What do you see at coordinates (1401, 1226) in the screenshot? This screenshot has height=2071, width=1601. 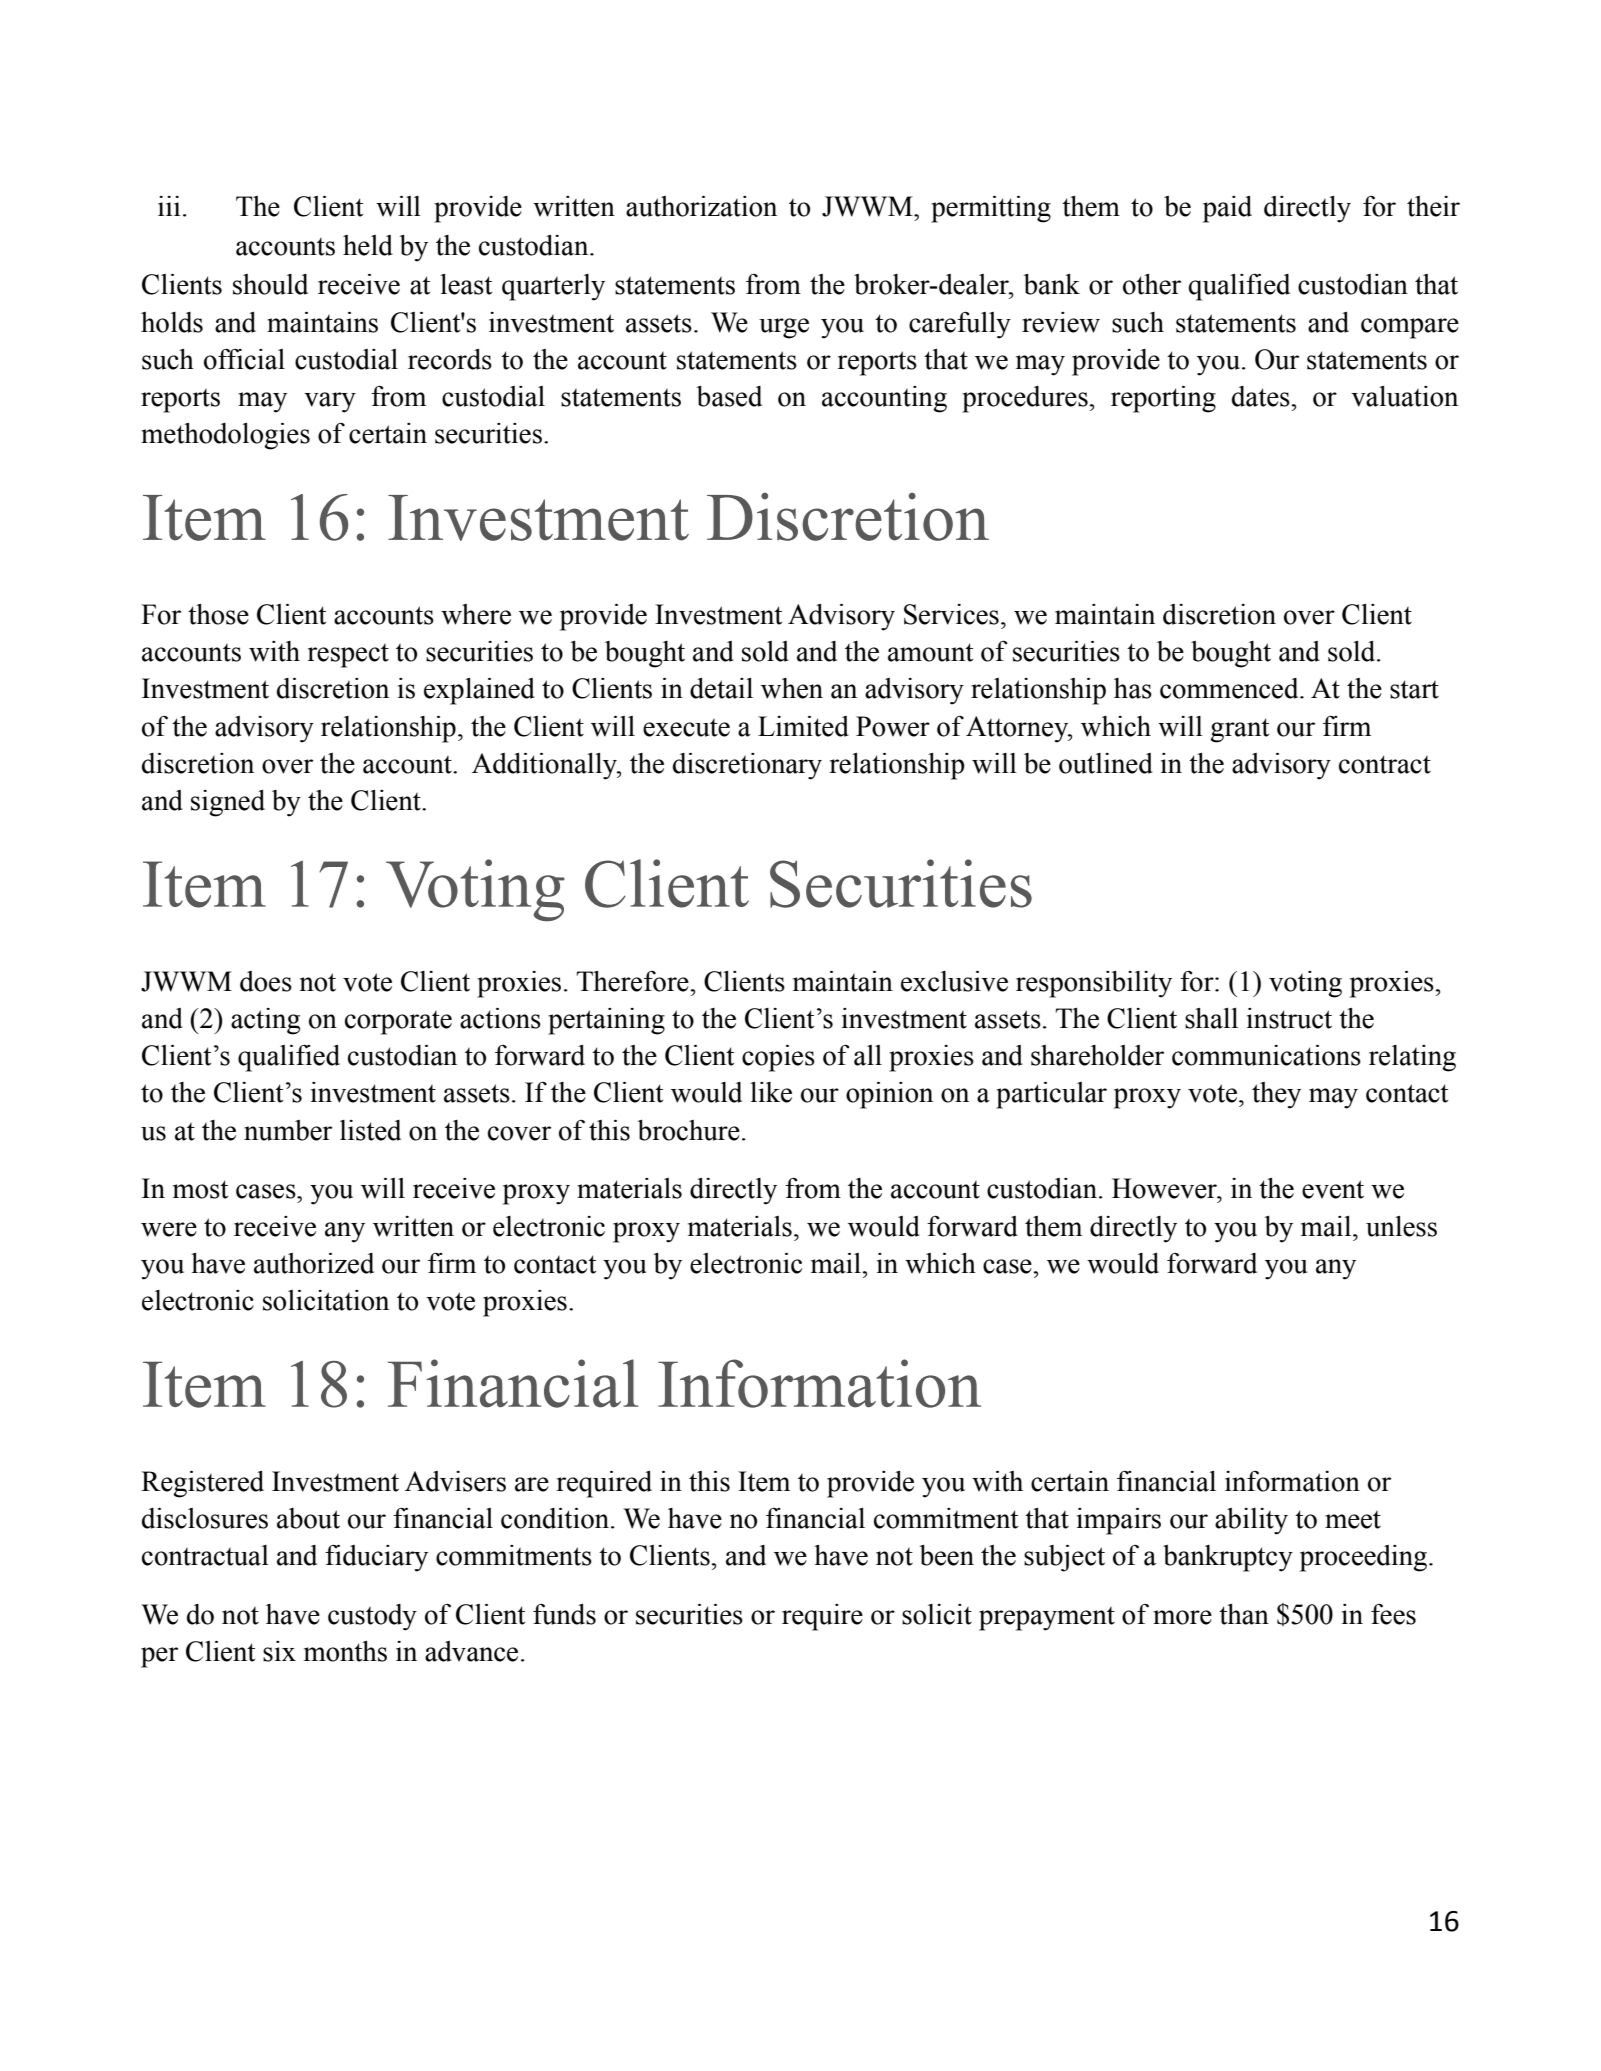 I see `unless` at bounding box center [1401, 1226].
